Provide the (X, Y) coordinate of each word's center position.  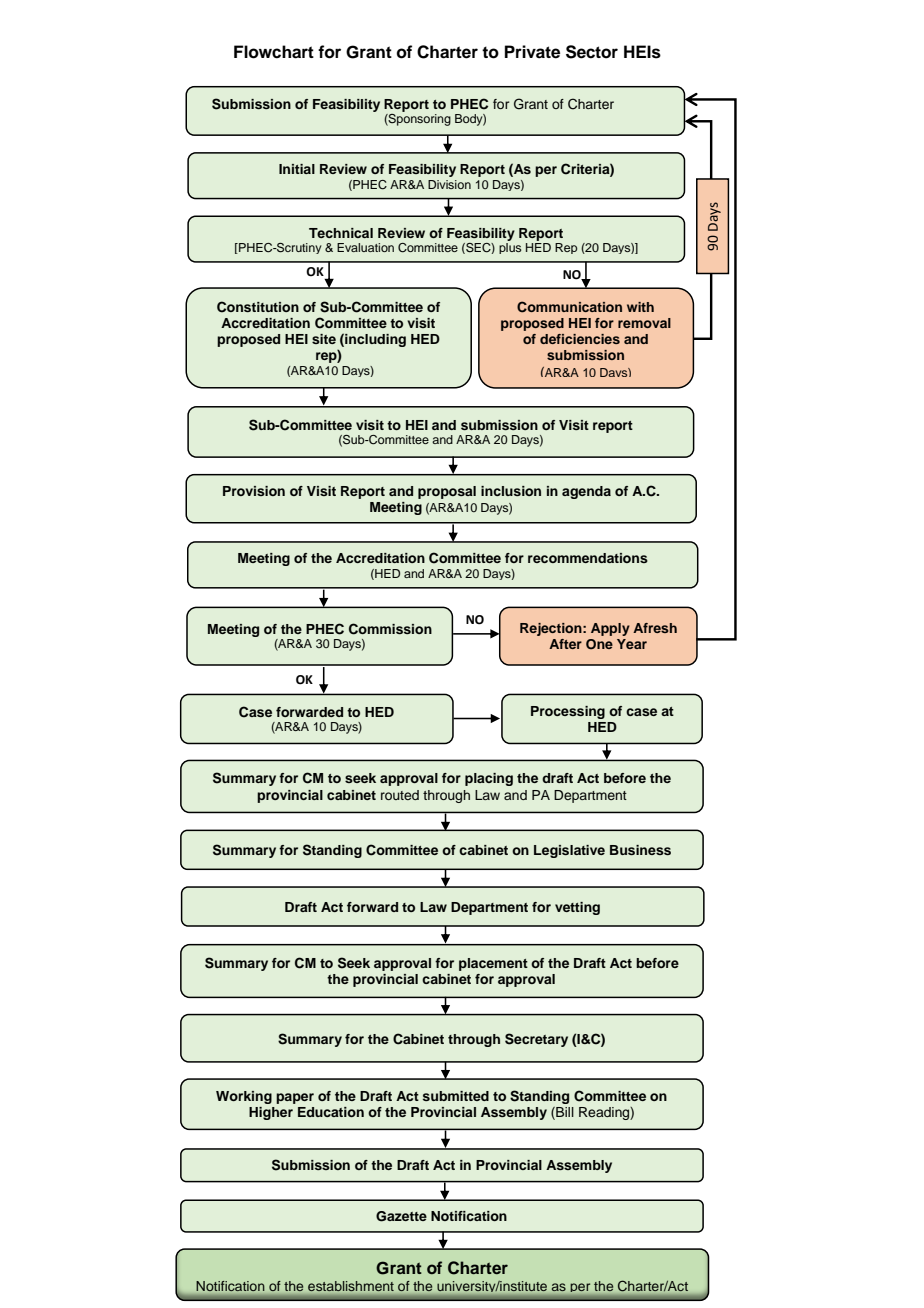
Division (449, 184)
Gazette (401, 1216)
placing (489, 779)
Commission (390, 629)
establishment (351, 1286)
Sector (592, 52)
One (599, 644)
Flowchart (274, 52)
